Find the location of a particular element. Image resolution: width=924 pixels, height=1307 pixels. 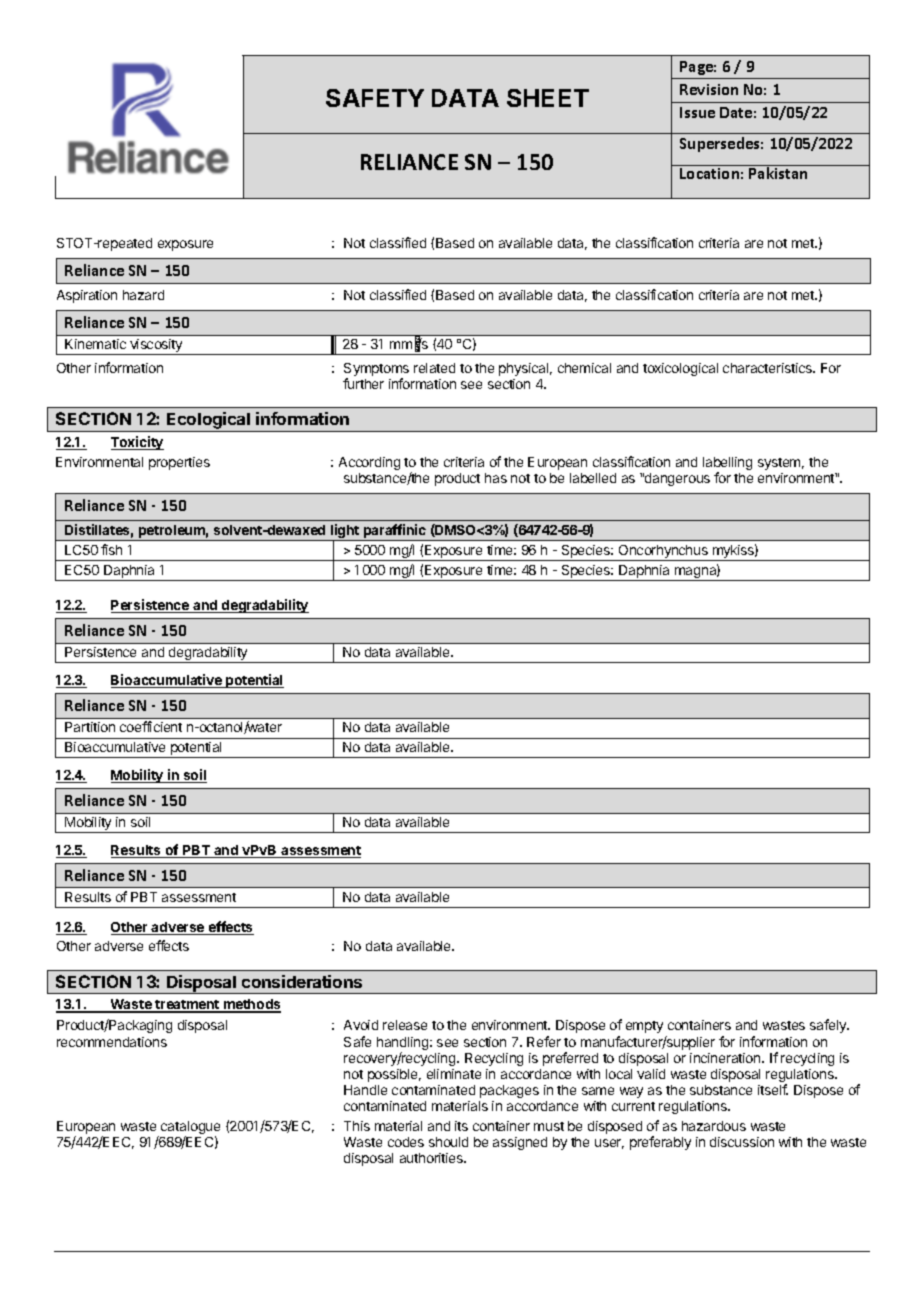

Aspiration is located at coordinates (87, 296).
